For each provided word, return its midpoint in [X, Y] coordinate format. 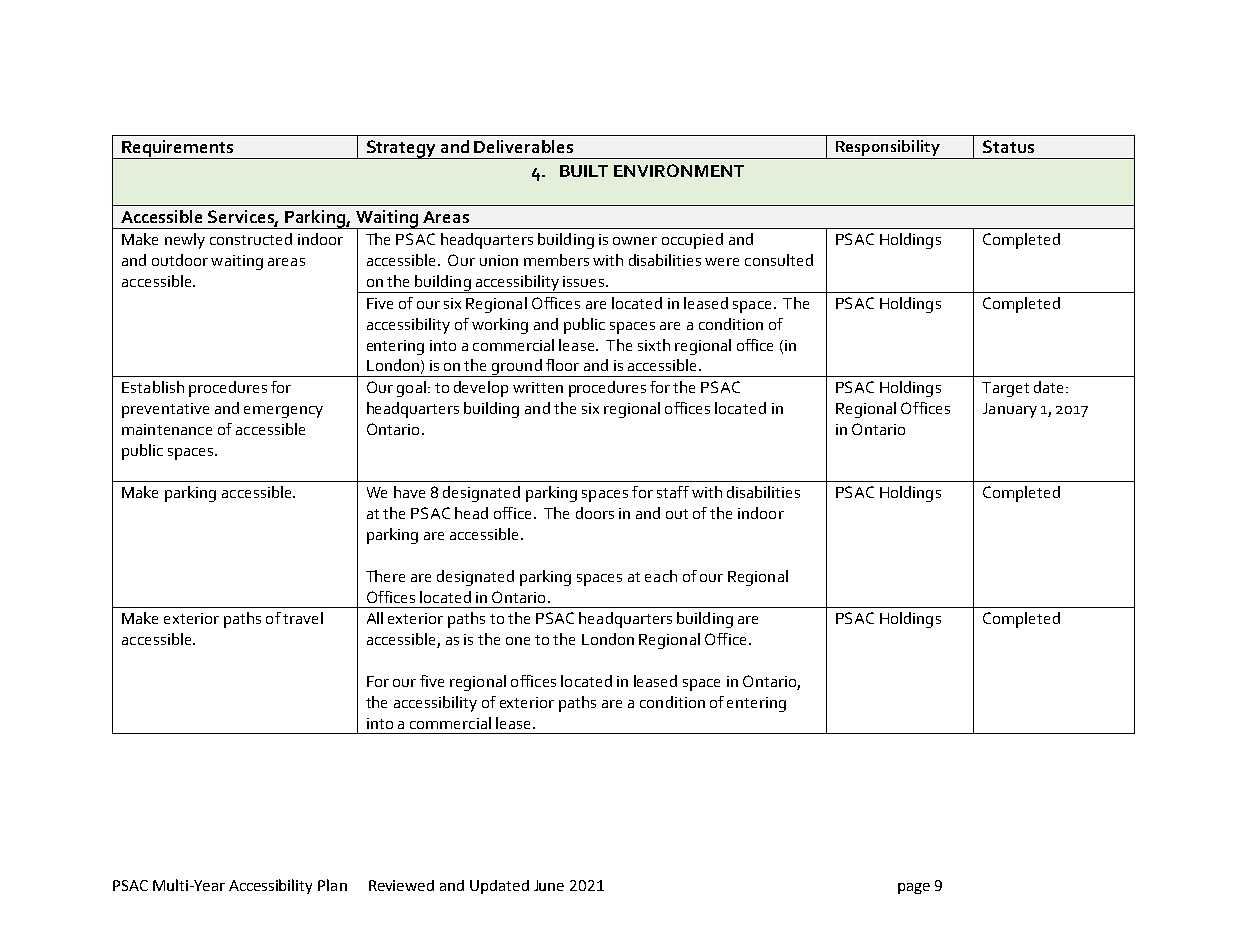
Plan [332, 885]
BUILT [584, 171]
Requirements [178, 149]
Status [1008, 146]
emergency [283, 412]
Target [1005, 389]
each [661, 576]
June [549, 885]
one [518, 641]
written [538, 387]
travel [303, 618]
